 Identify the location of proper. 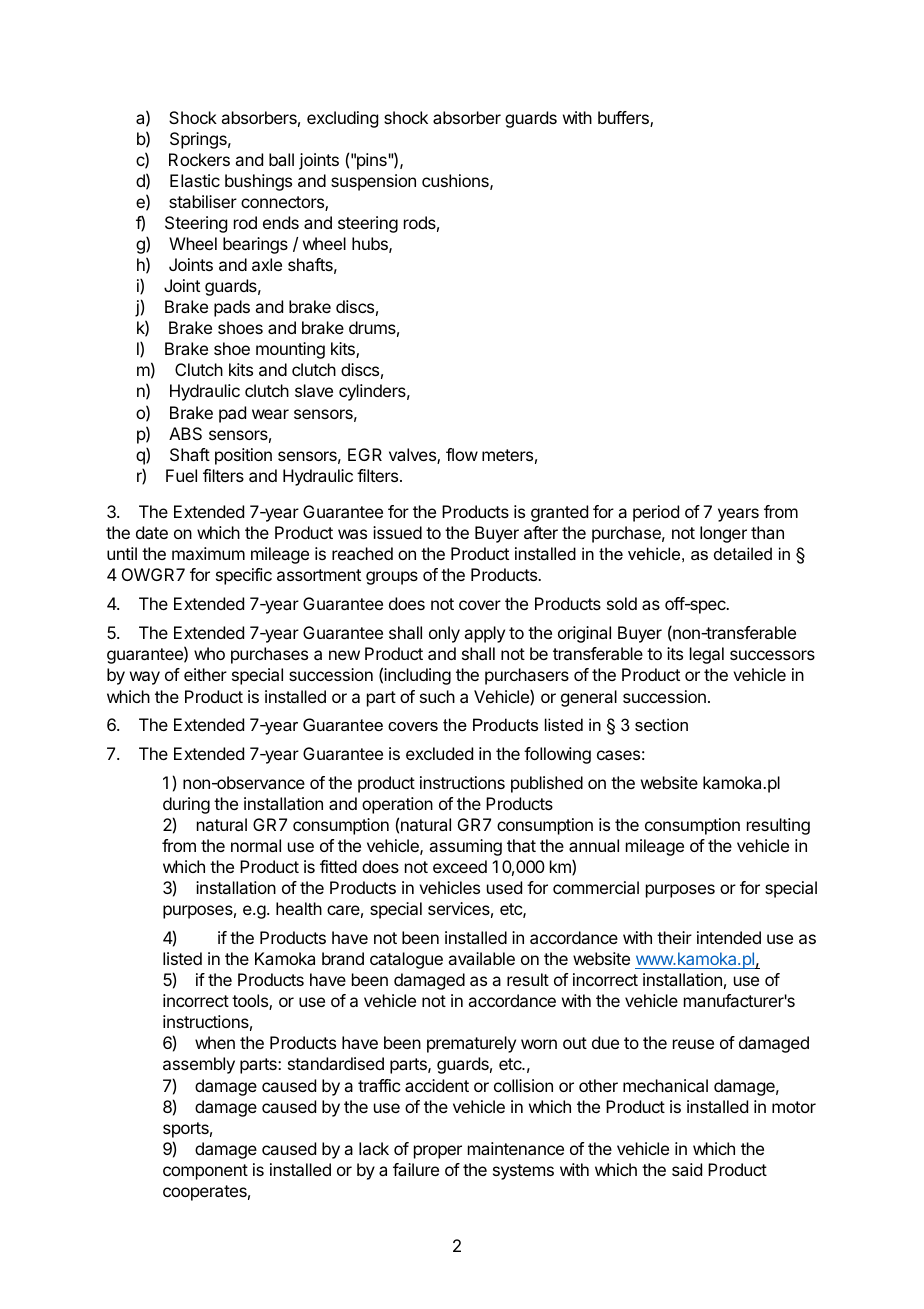
(438, 1152).
